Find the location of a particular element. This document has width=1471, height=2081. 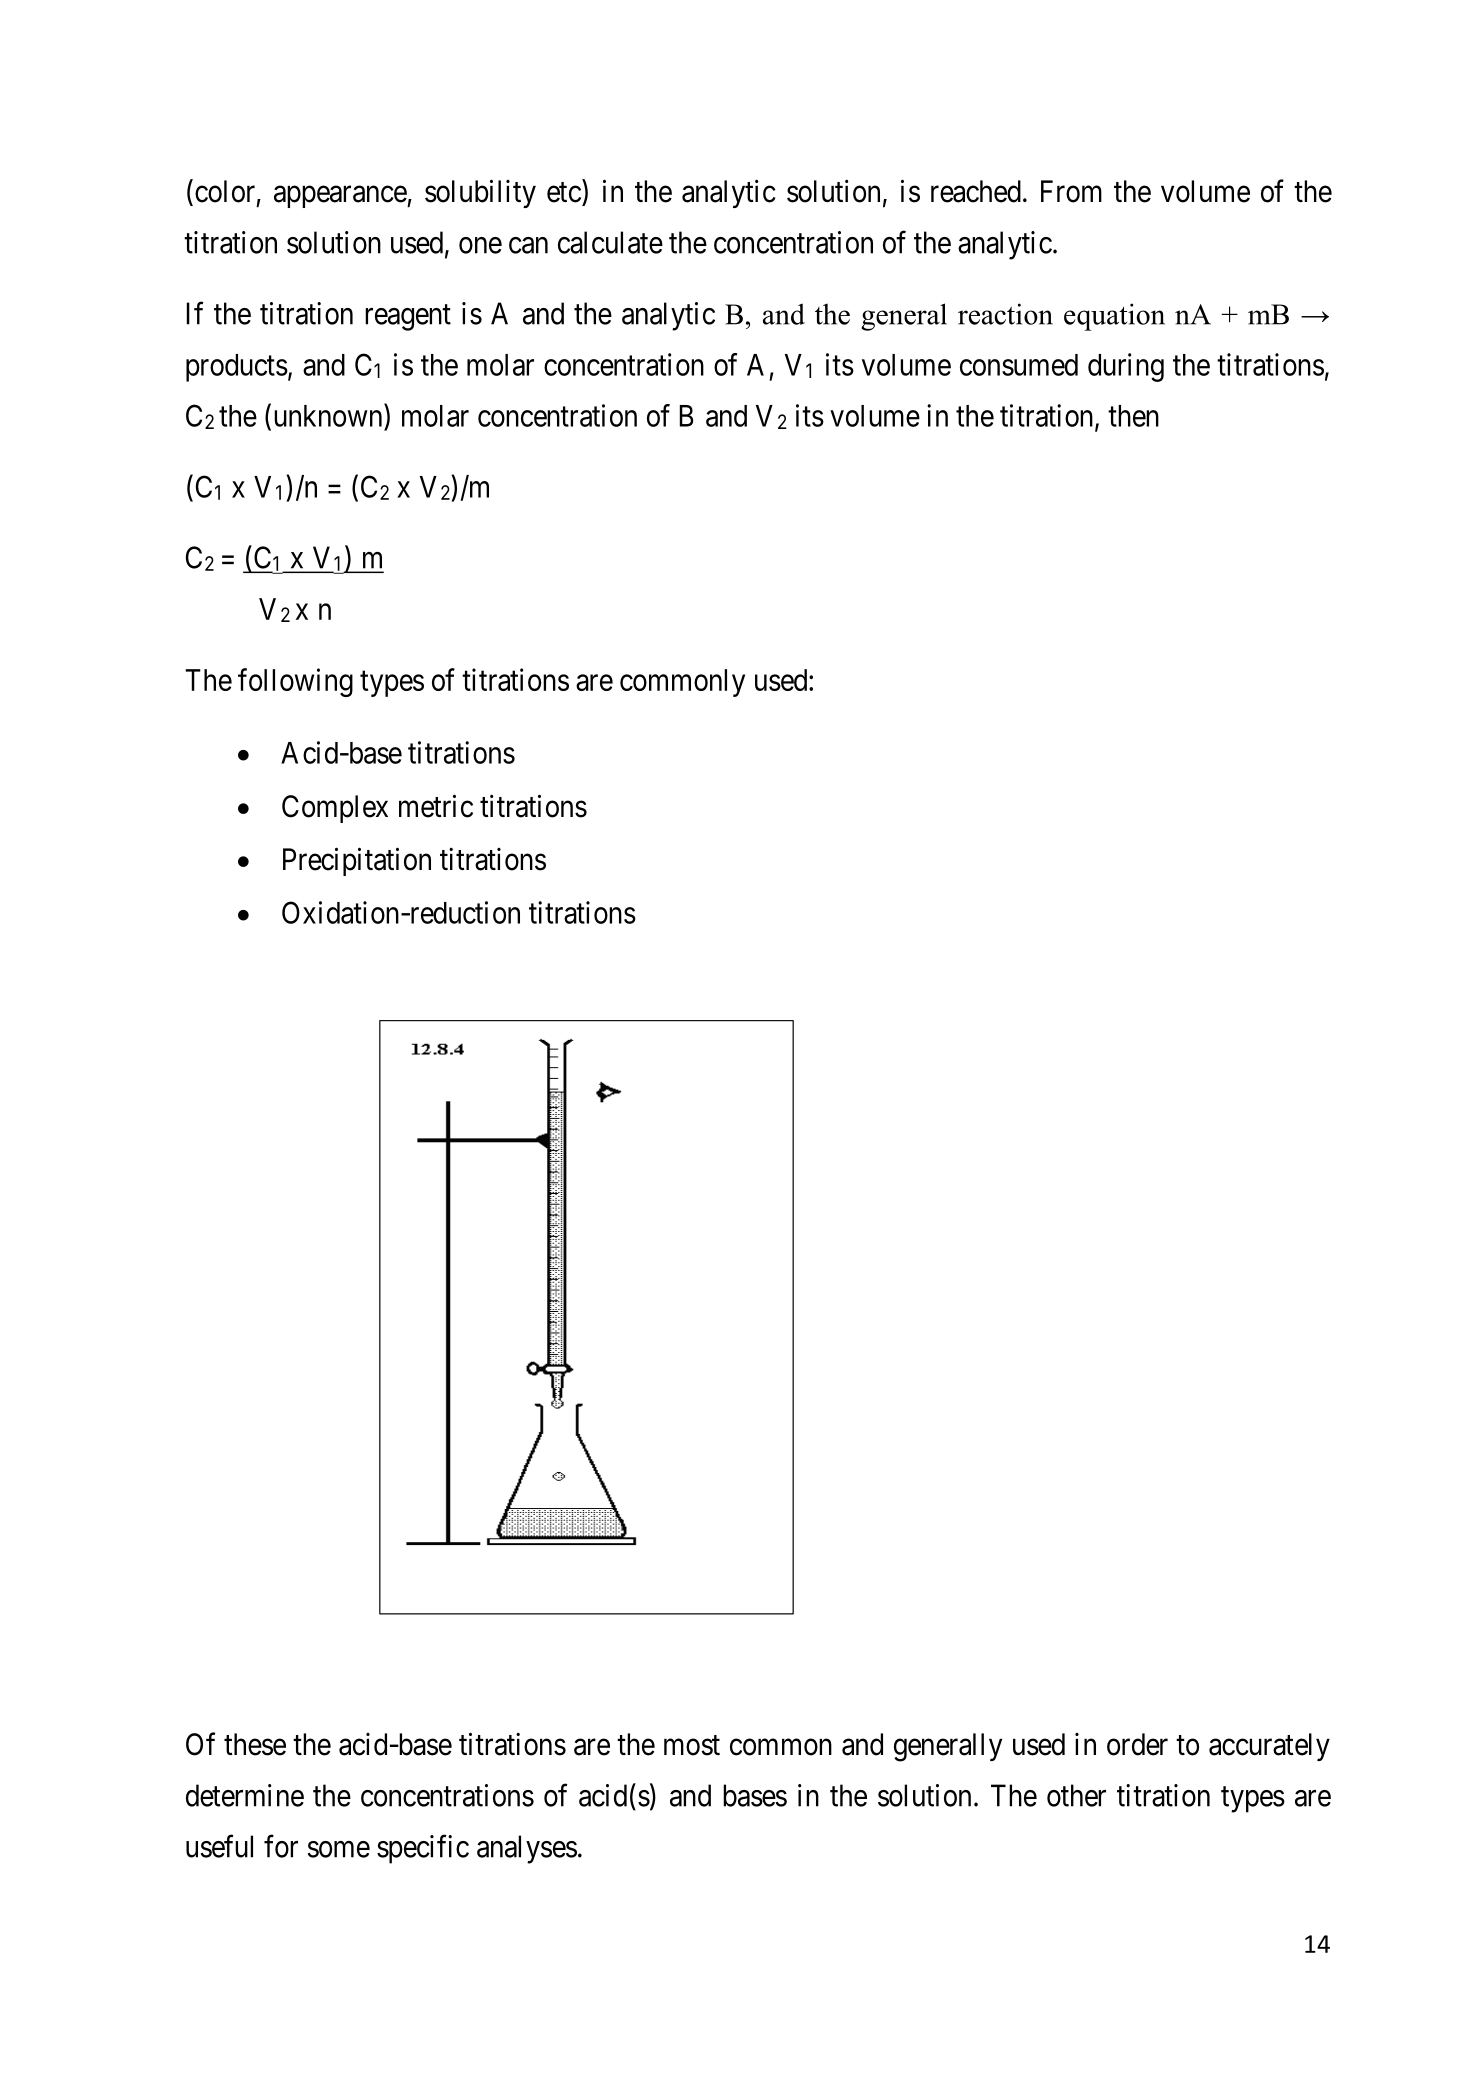

From is located at coordinates (1071, 191).
